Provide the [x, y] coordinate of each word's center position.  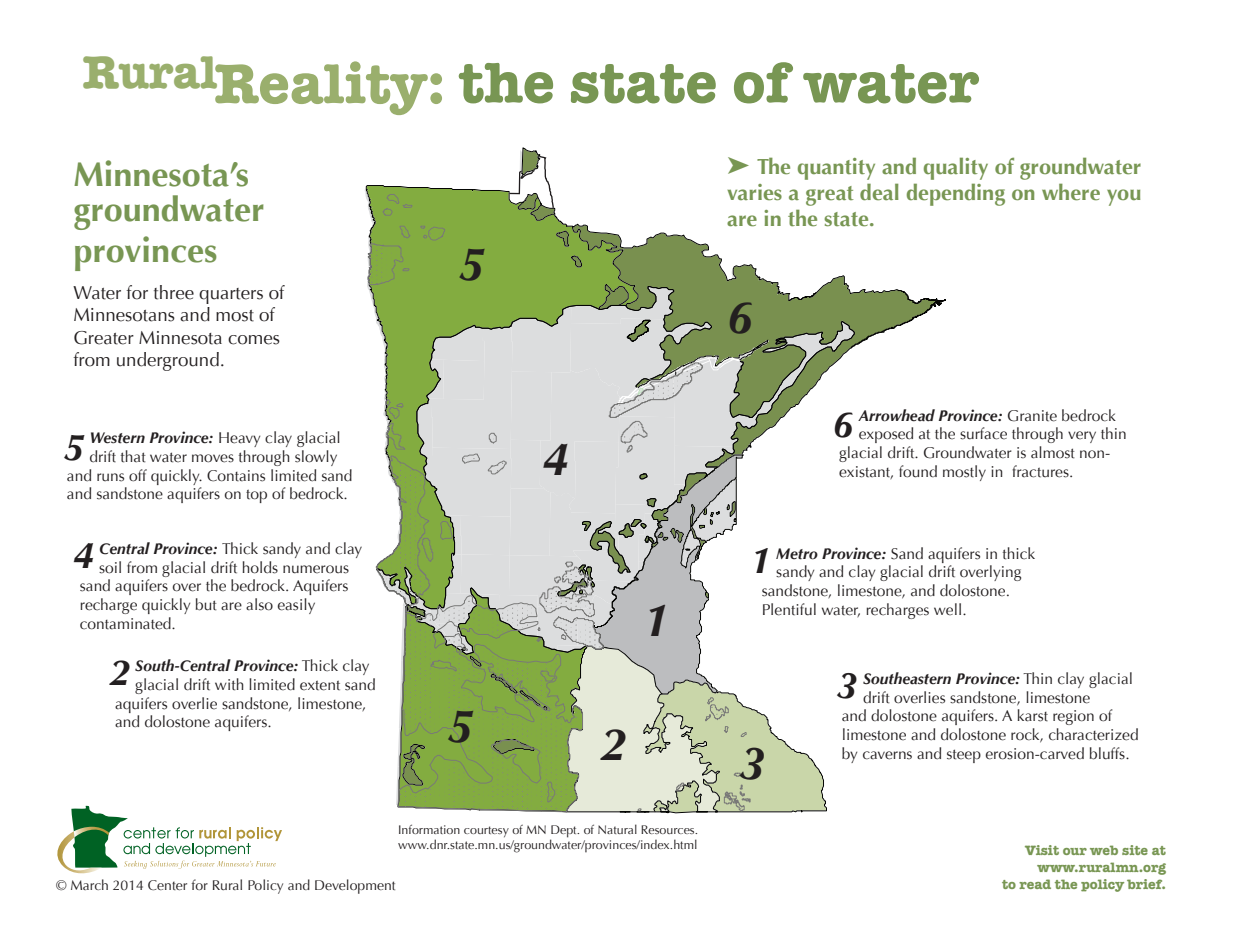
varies [754, 192]
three [174, 292]
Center [167, 885]
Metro [797, 554]
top [256, 496]
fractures [1041, 471]
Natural [617, 829]
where [1071, 192]
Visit [1042, 850]
